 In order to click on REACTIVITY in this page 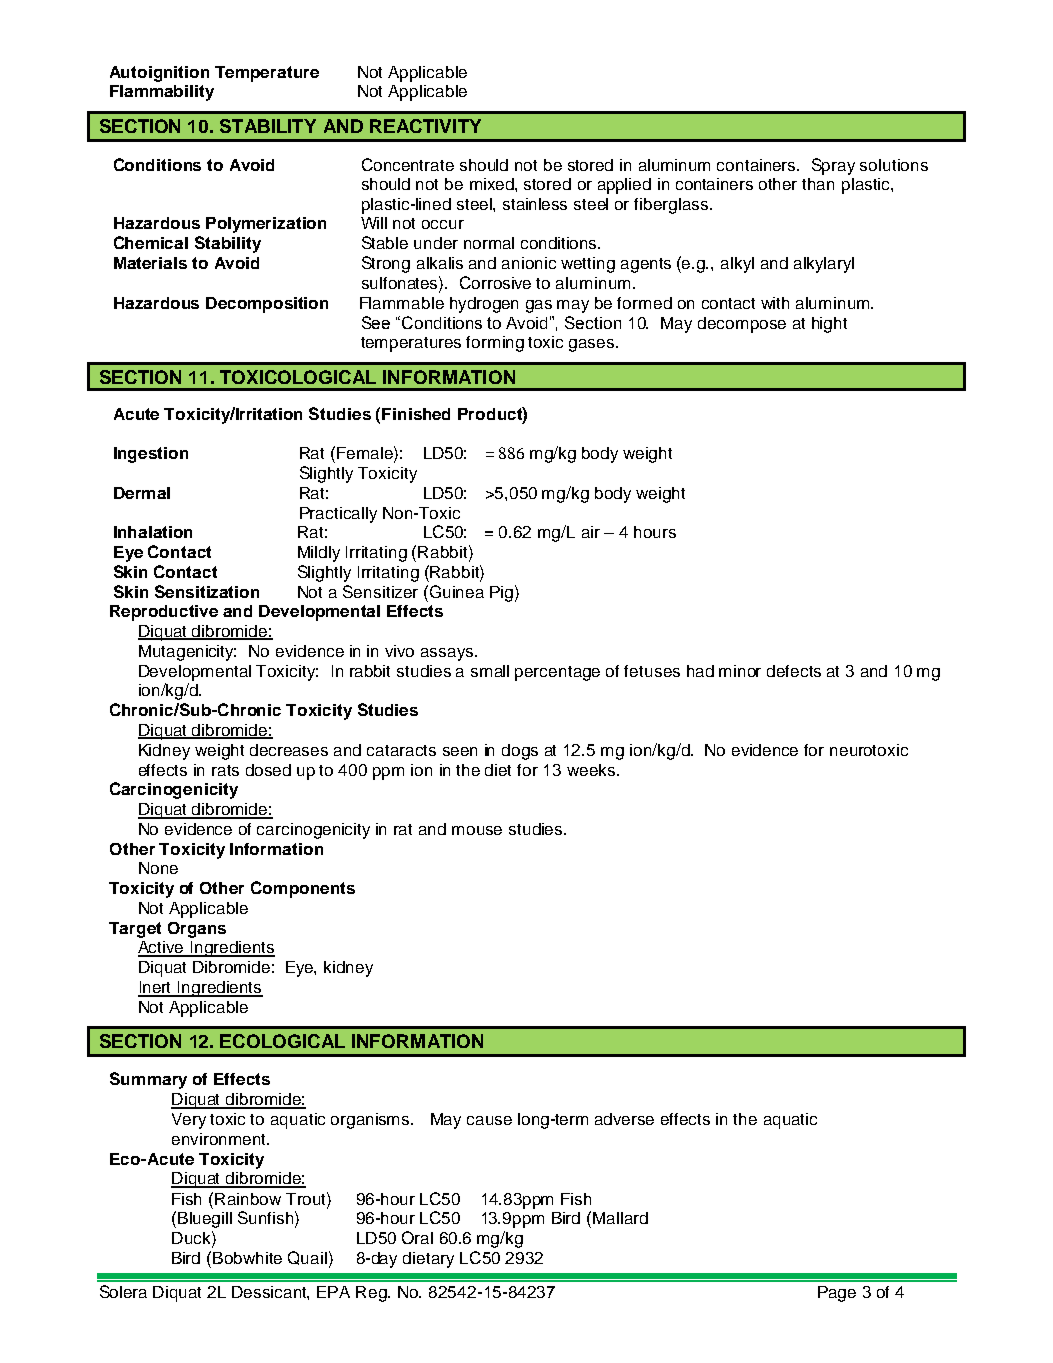, I will do `click(425, 126)`.
